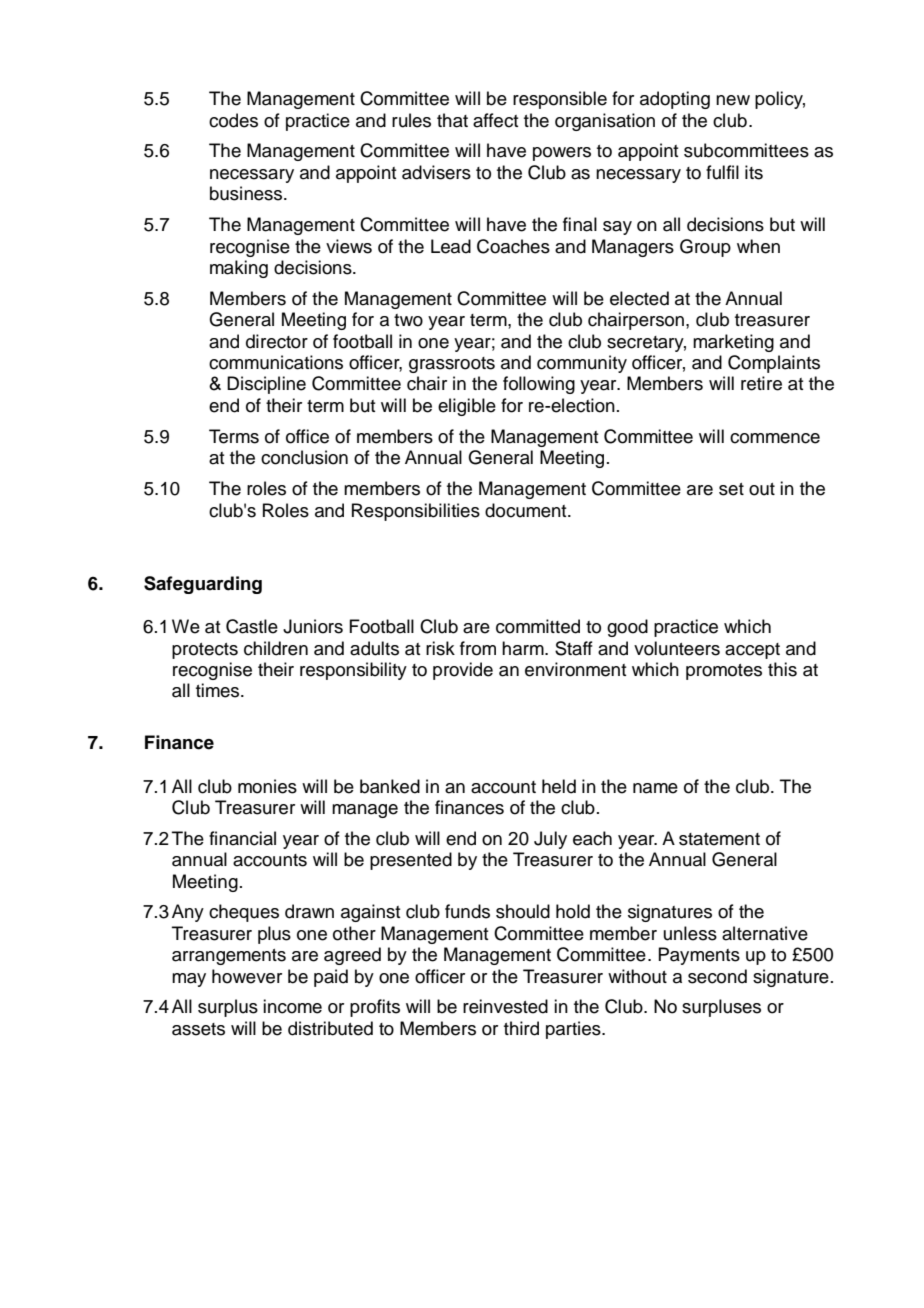 This screenshot has width=924, height=1308. Describe the element at coordinates (733, 100) in the screenshot. I see `new` at that location.
